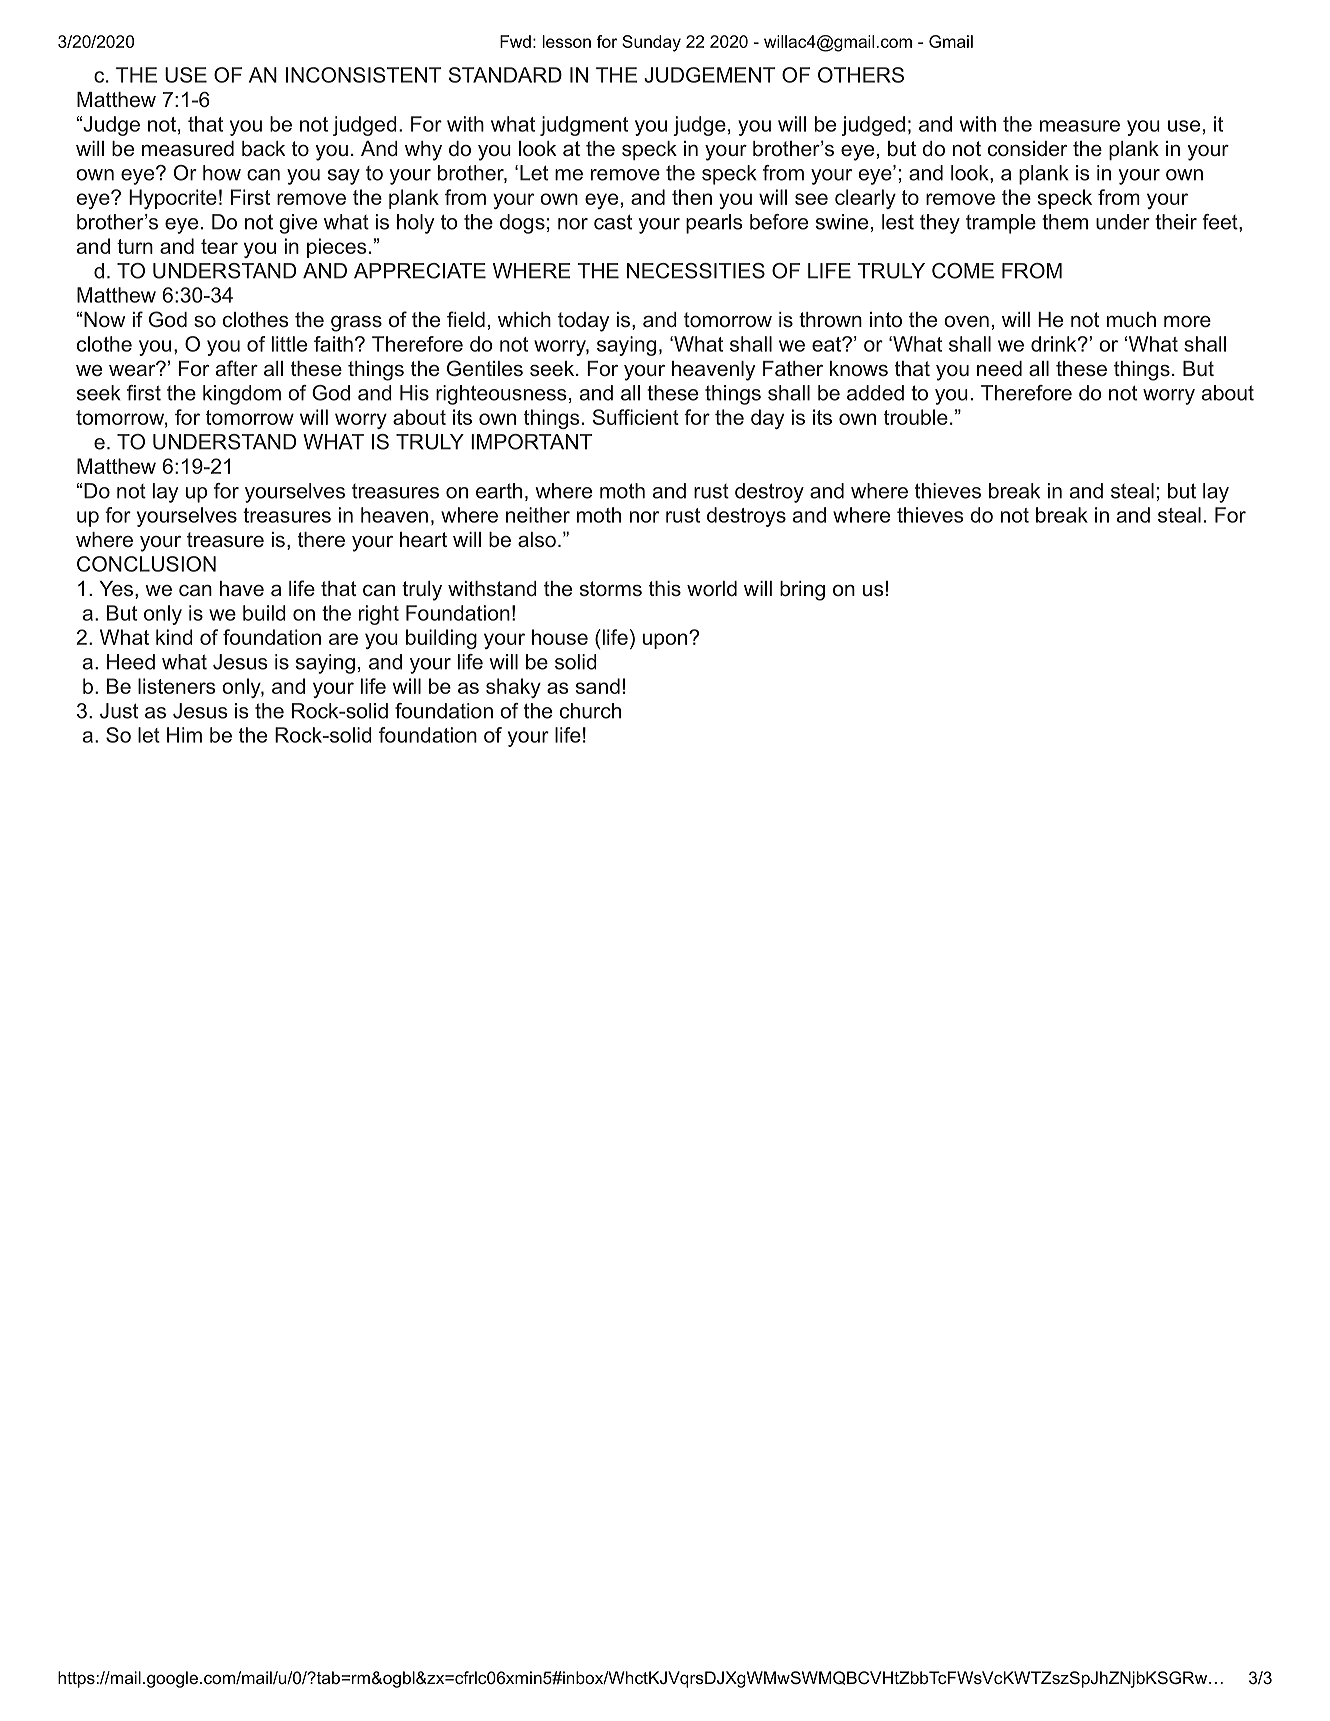 The image size is (1330, 1721). What do you see at coordinates (999, 369) in the screenshot?
I see `need` at bounding box center [999, 369].
